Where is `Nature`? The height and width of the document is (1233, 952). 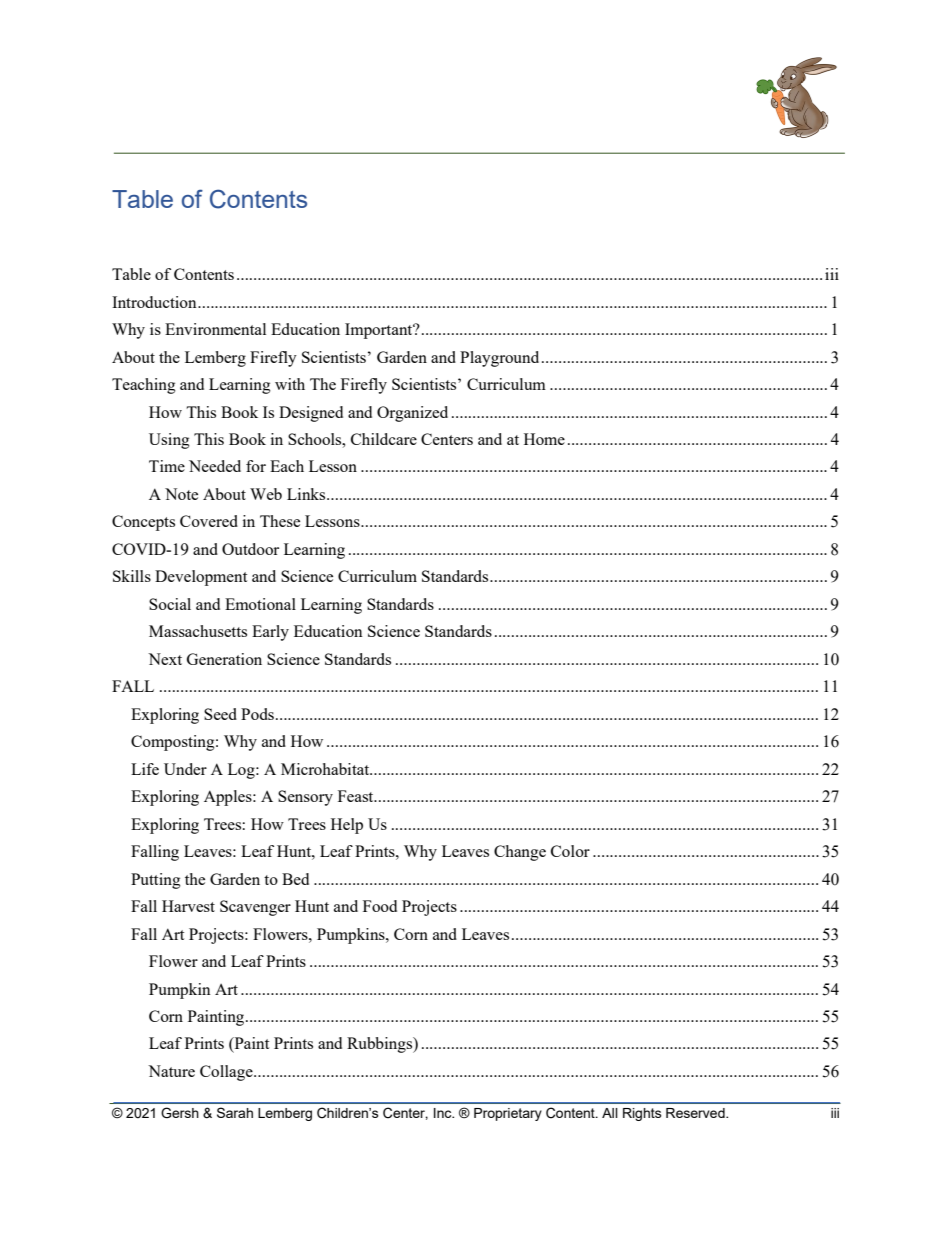 Nature is located at coordinates (171, 1071).
